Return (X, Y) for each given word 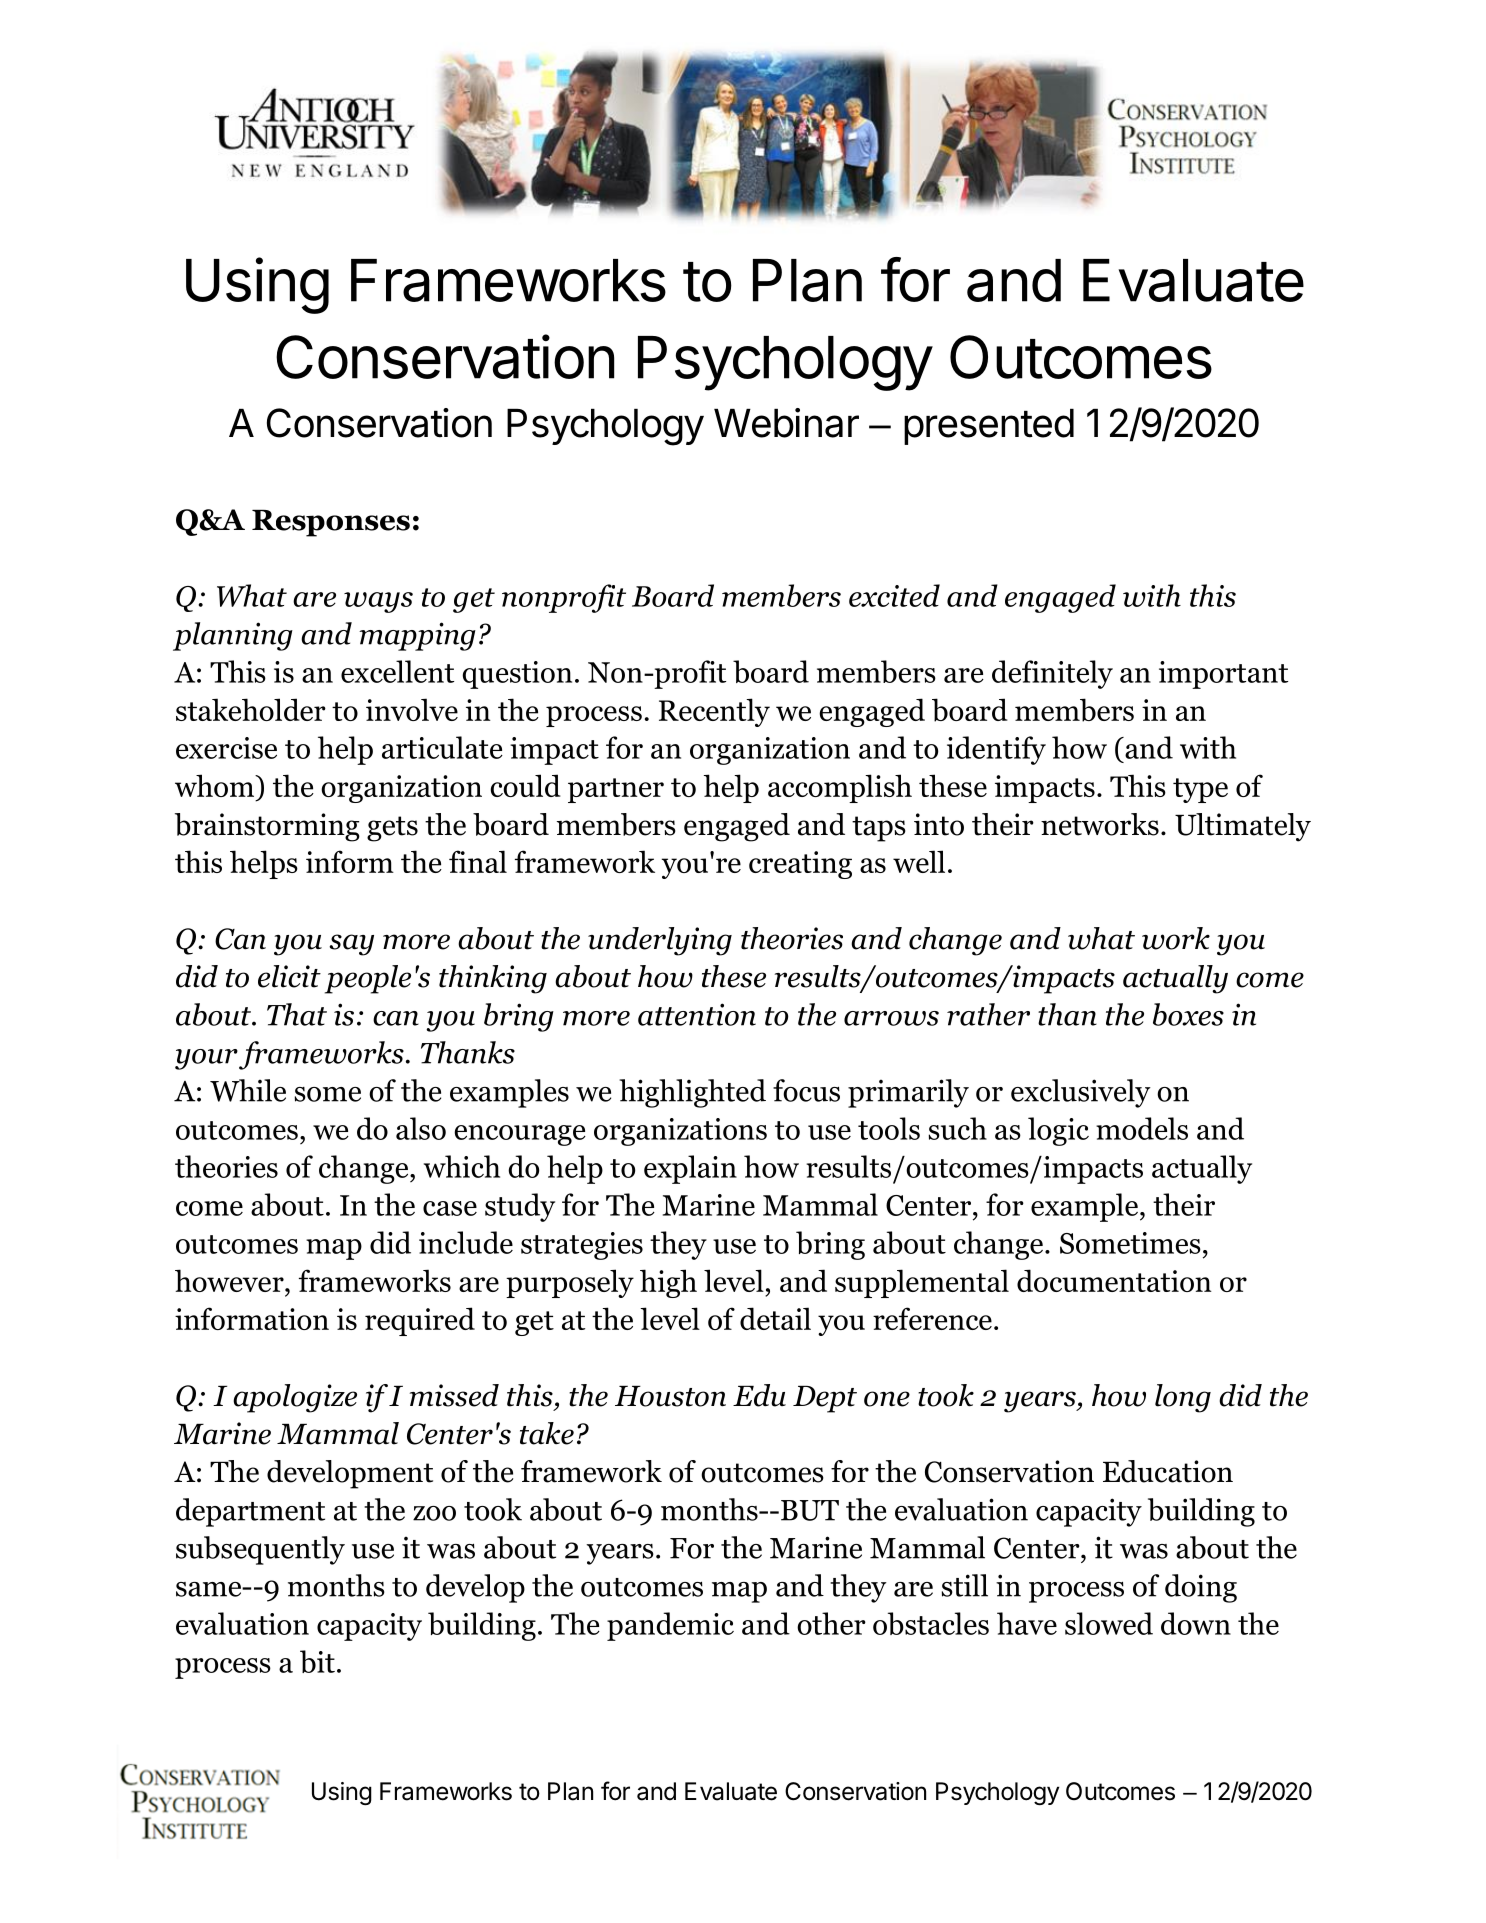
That (297, 1014)
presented (989, 427)
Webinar (786, 423)
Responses (331, 523)
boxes (1188, 1014)
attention (697, 1014)
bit (317, 1661)
